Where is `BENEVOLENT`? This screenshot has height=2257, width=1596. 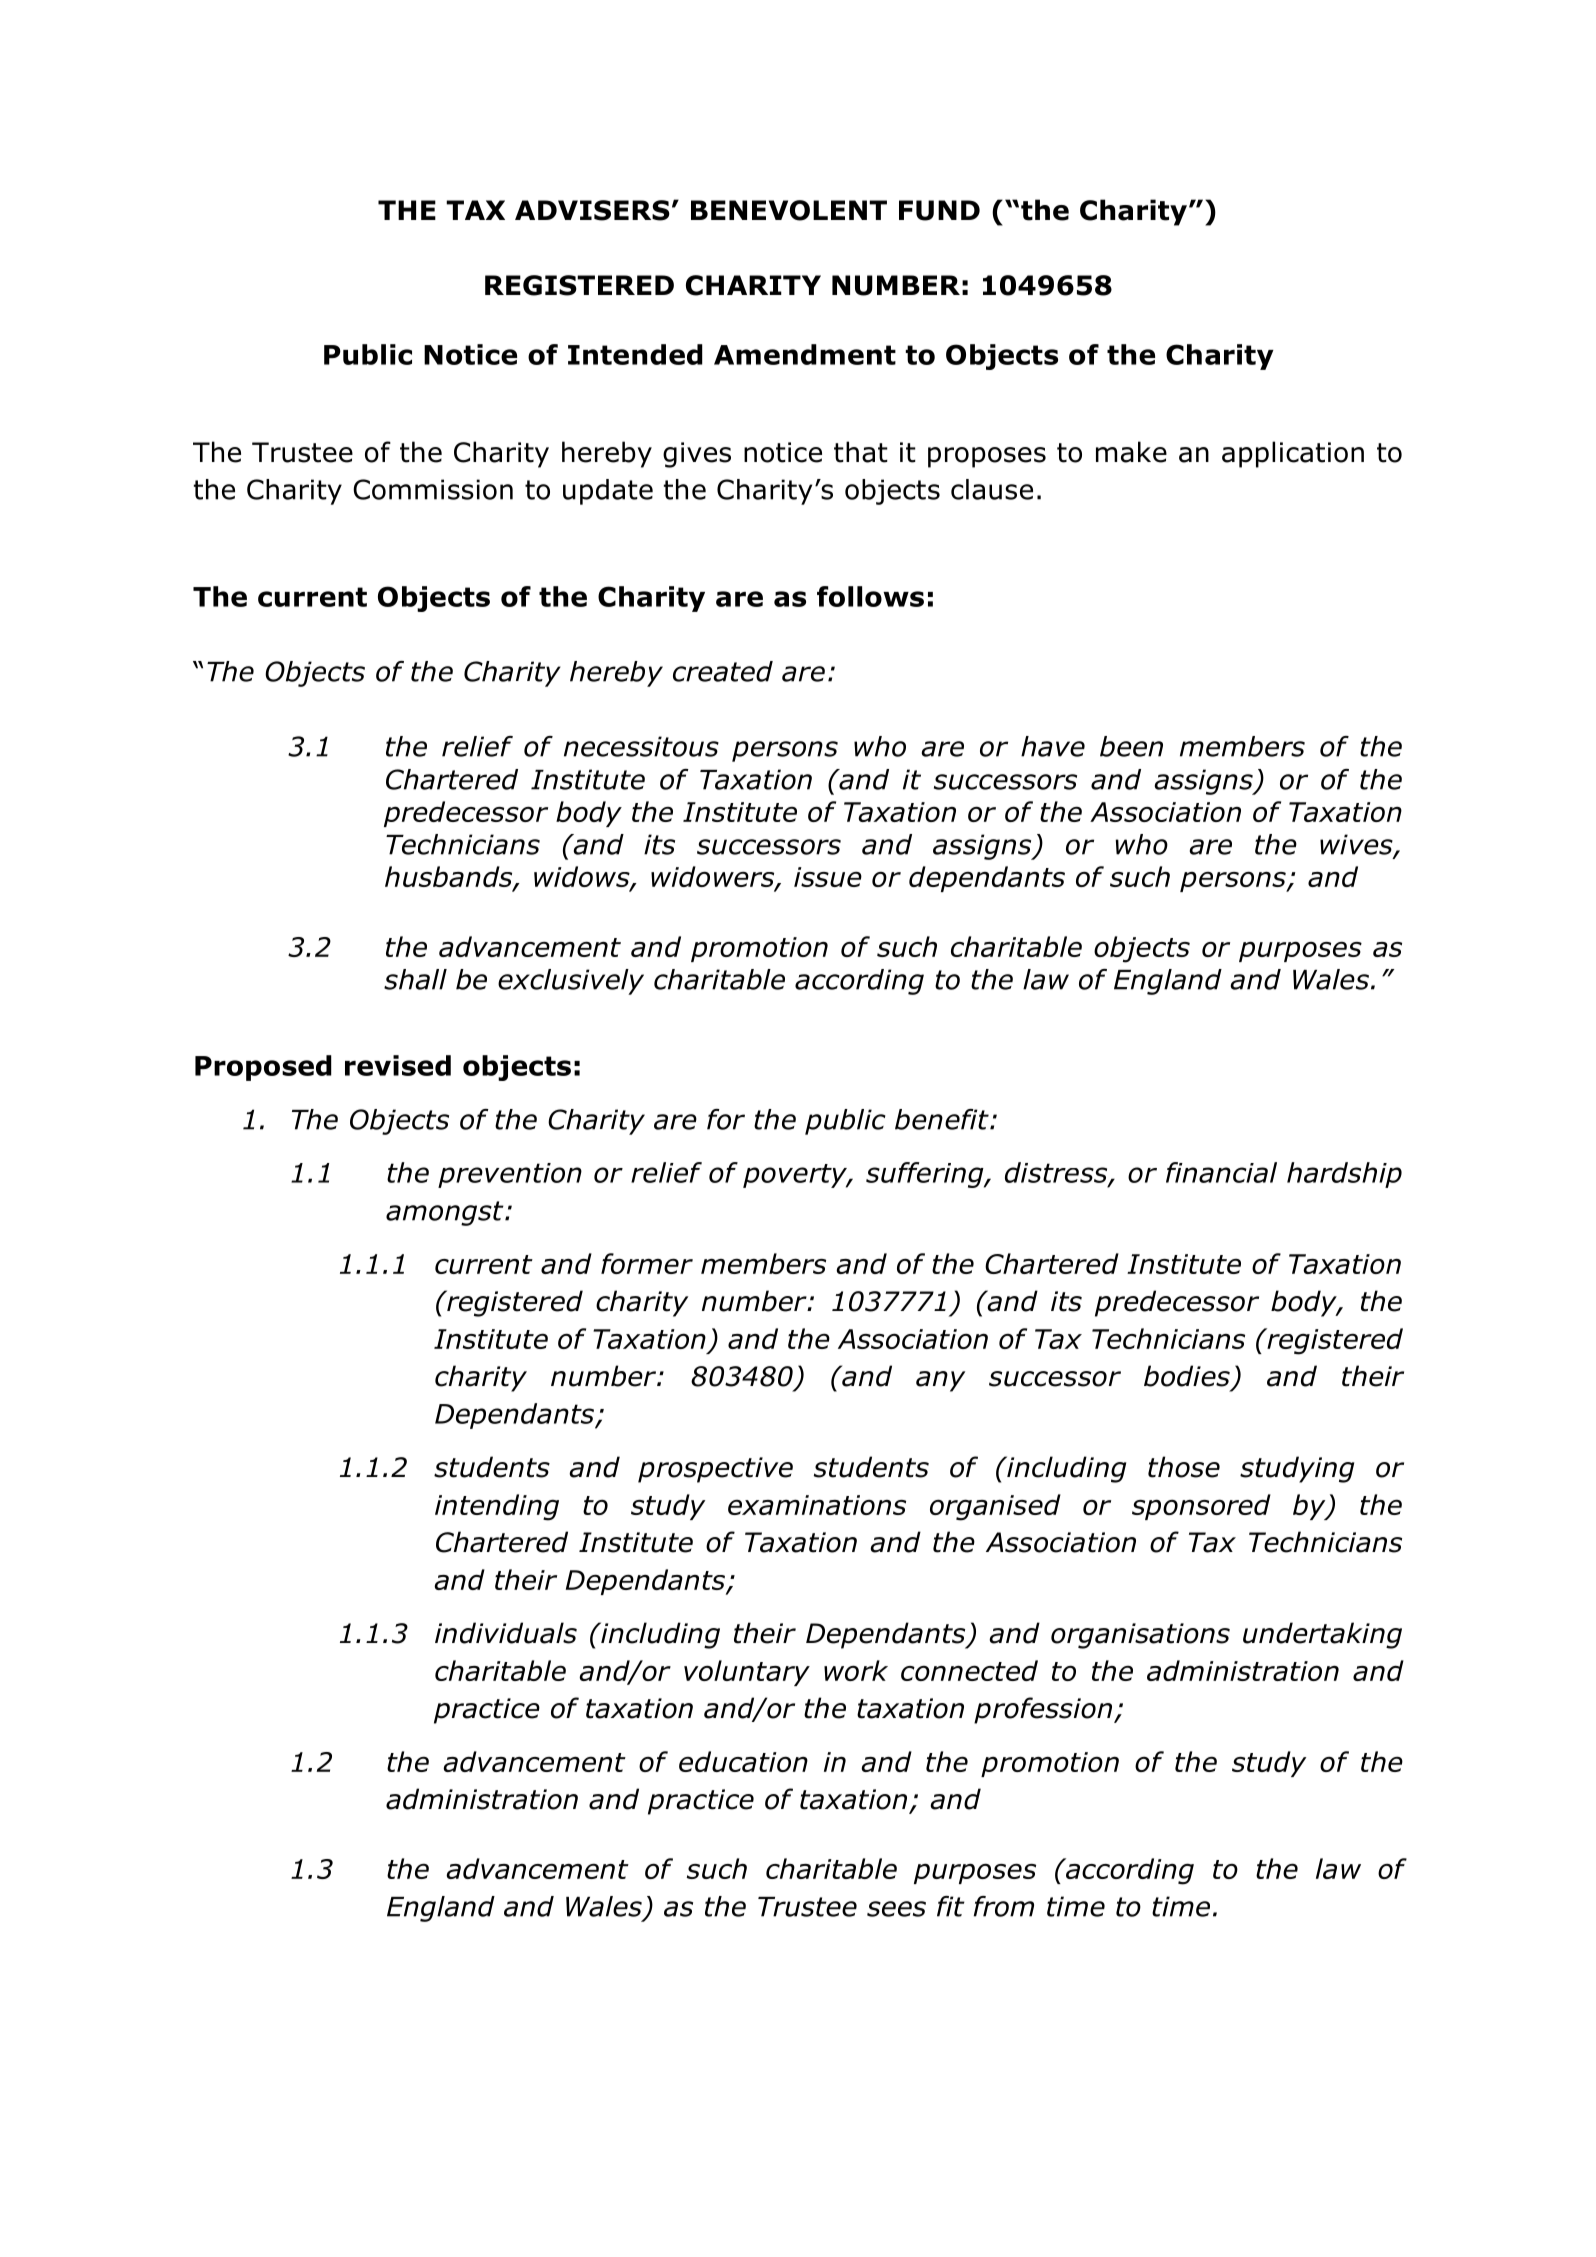
BENEVOLENT is located at coordinates (789, 210).
